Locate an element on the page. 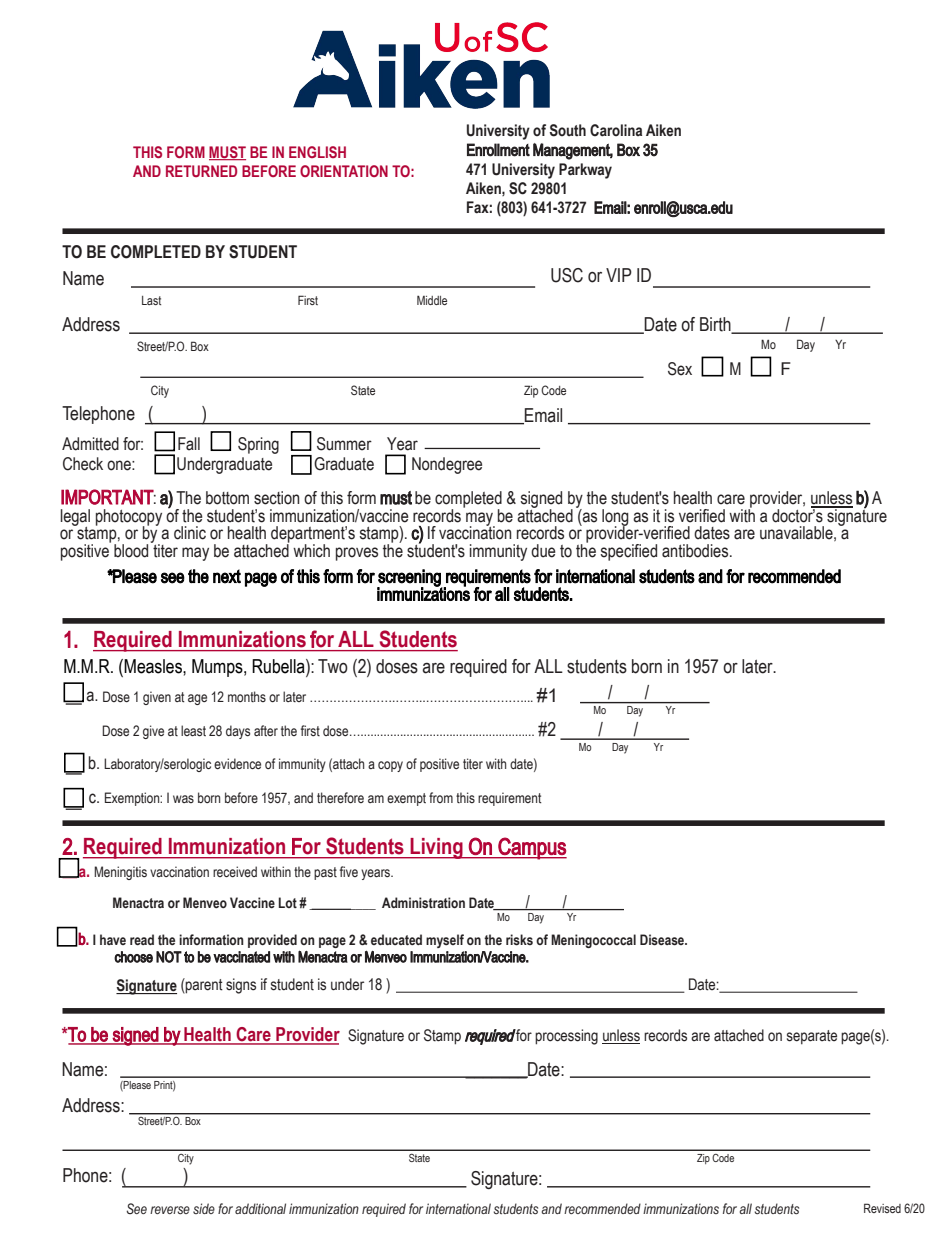 This document has height=1241, width=952. Two is located at coordinates (333, 666).
